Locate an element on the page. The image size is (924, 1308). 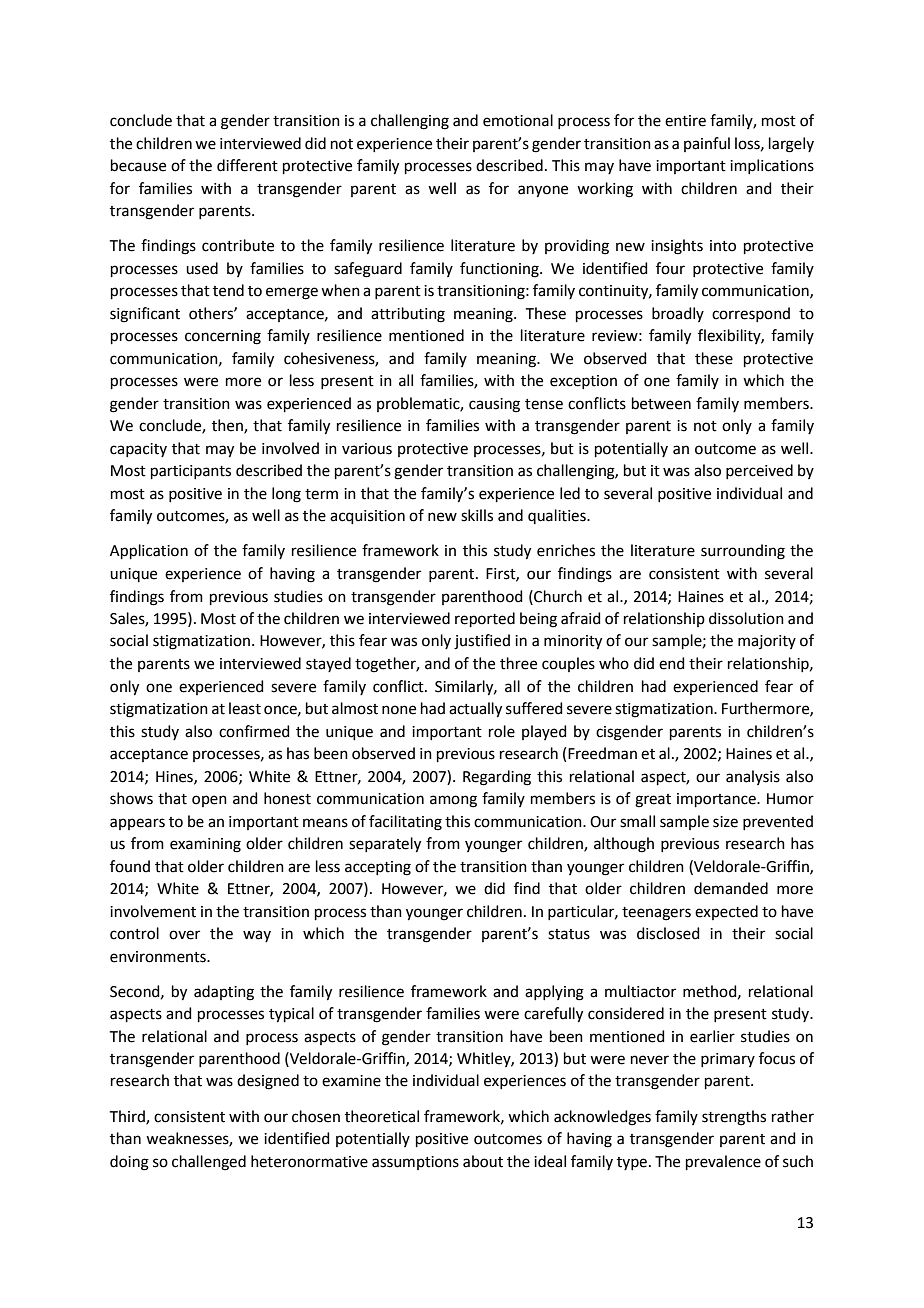
different is located at coordinates (247, 165).
